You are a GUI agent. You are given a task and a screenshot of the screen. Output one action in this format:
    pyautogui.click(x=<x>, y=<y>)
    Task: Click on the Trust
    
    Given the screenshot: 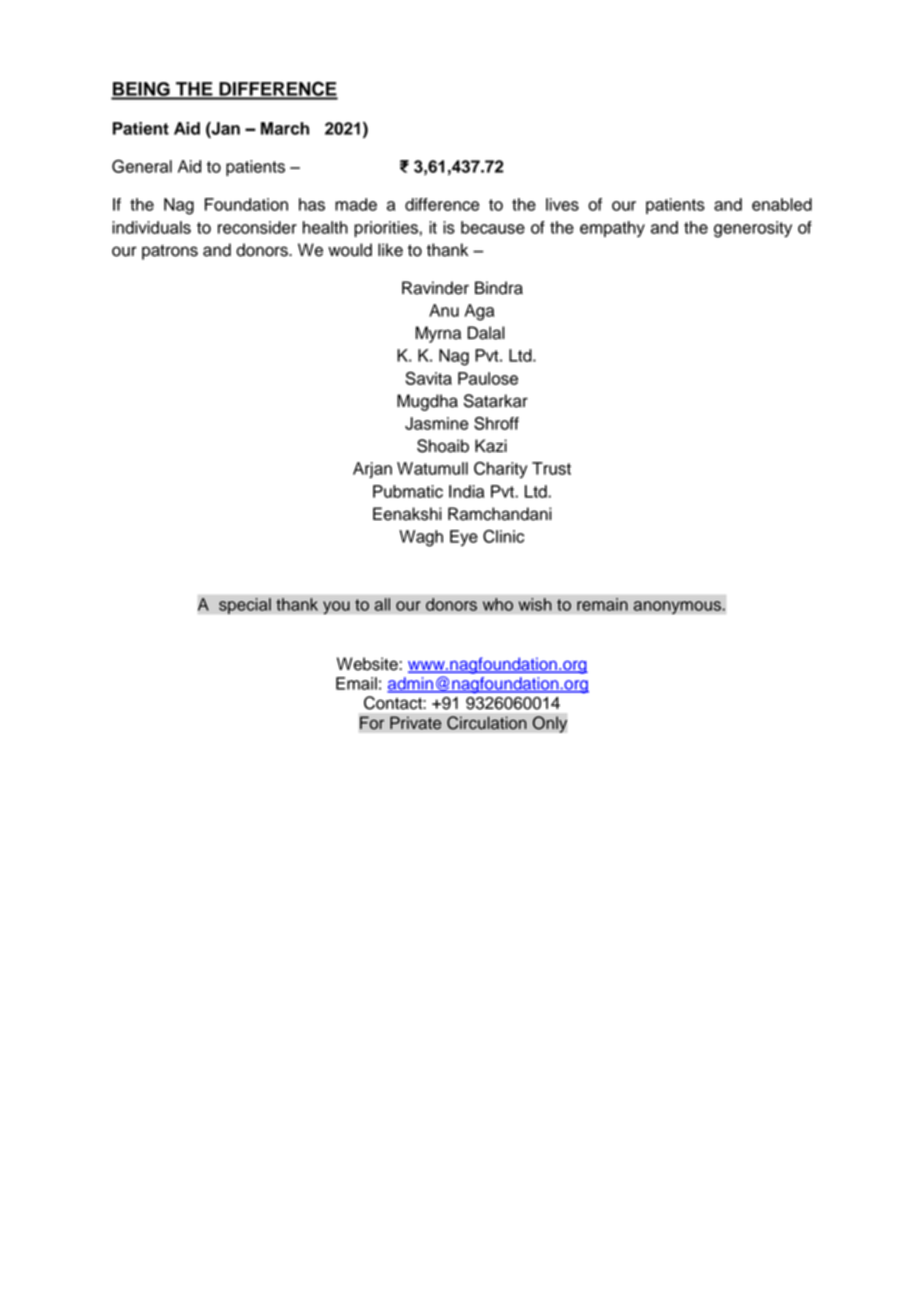 What is the action you would take?
    pyautogui.click(x=551, y=468)
